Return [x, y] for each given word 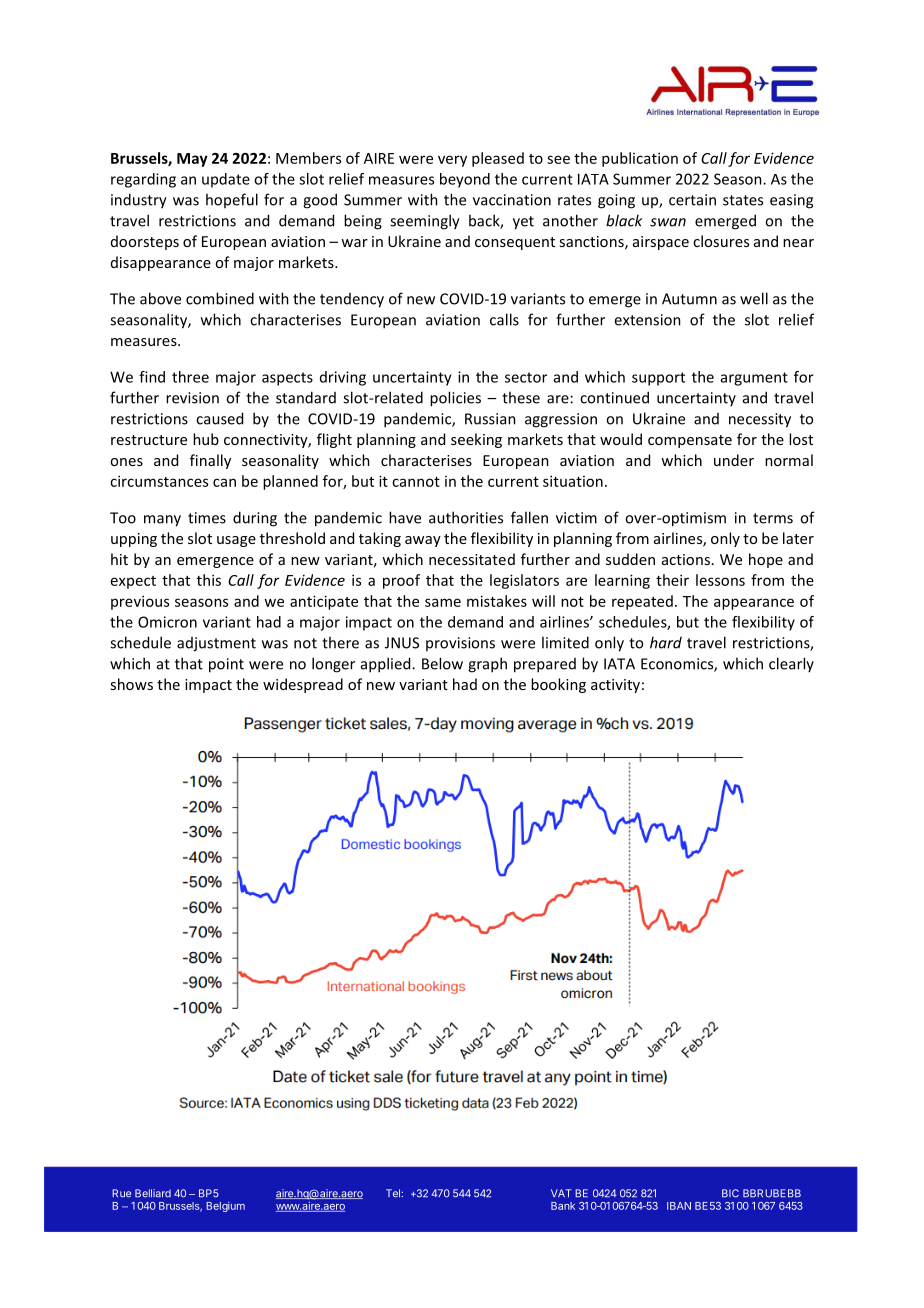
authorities [466, 517]
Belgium [225, 1207]
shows [131, 684]
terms [773, 518]
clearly [791, 664]
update [226, 180]
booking [558, 685]
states [743, 200]
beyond [465, 180]
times [207, 518]
